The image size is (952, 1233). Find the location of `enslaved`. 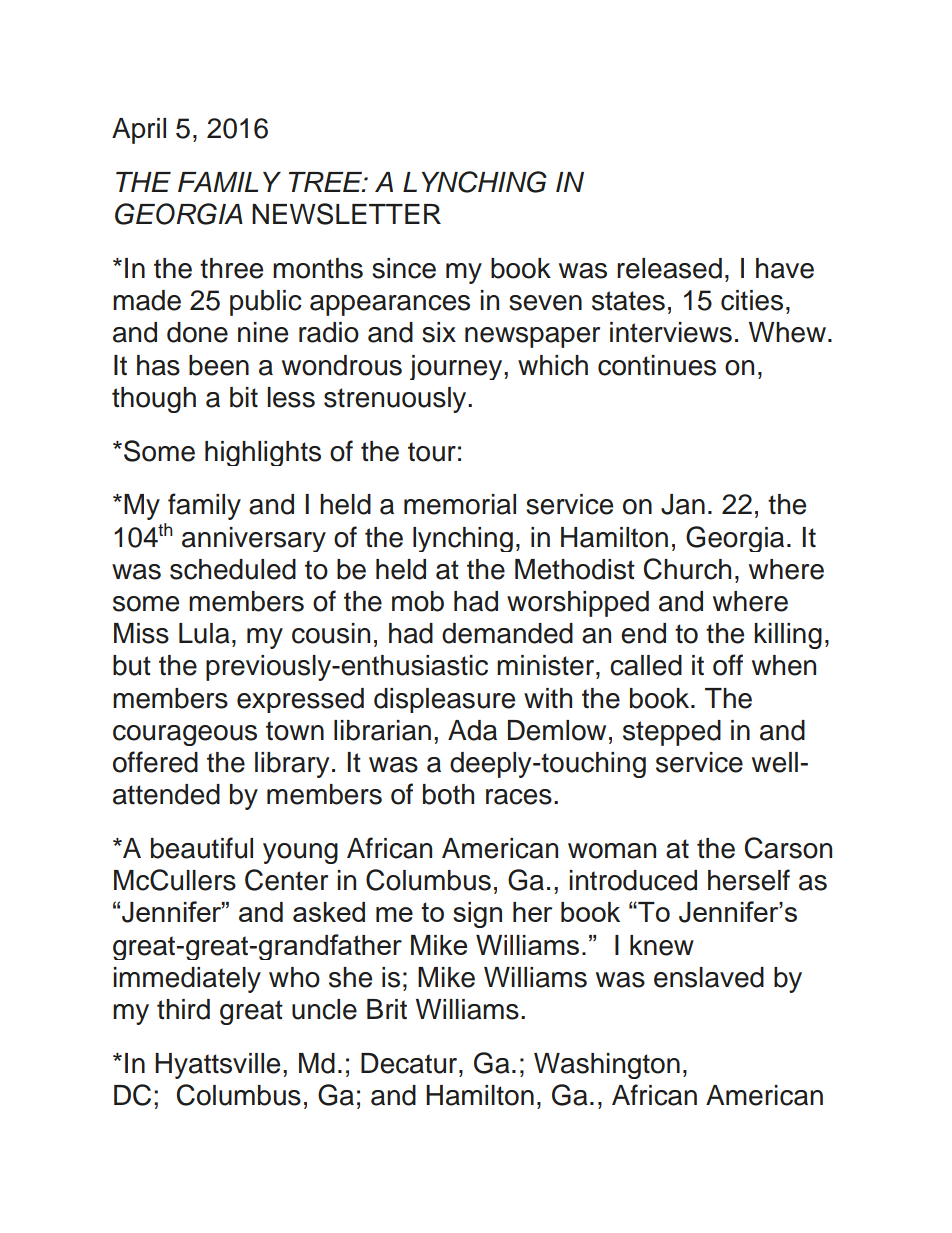

enslaved is located at coordinates (709, 977).
